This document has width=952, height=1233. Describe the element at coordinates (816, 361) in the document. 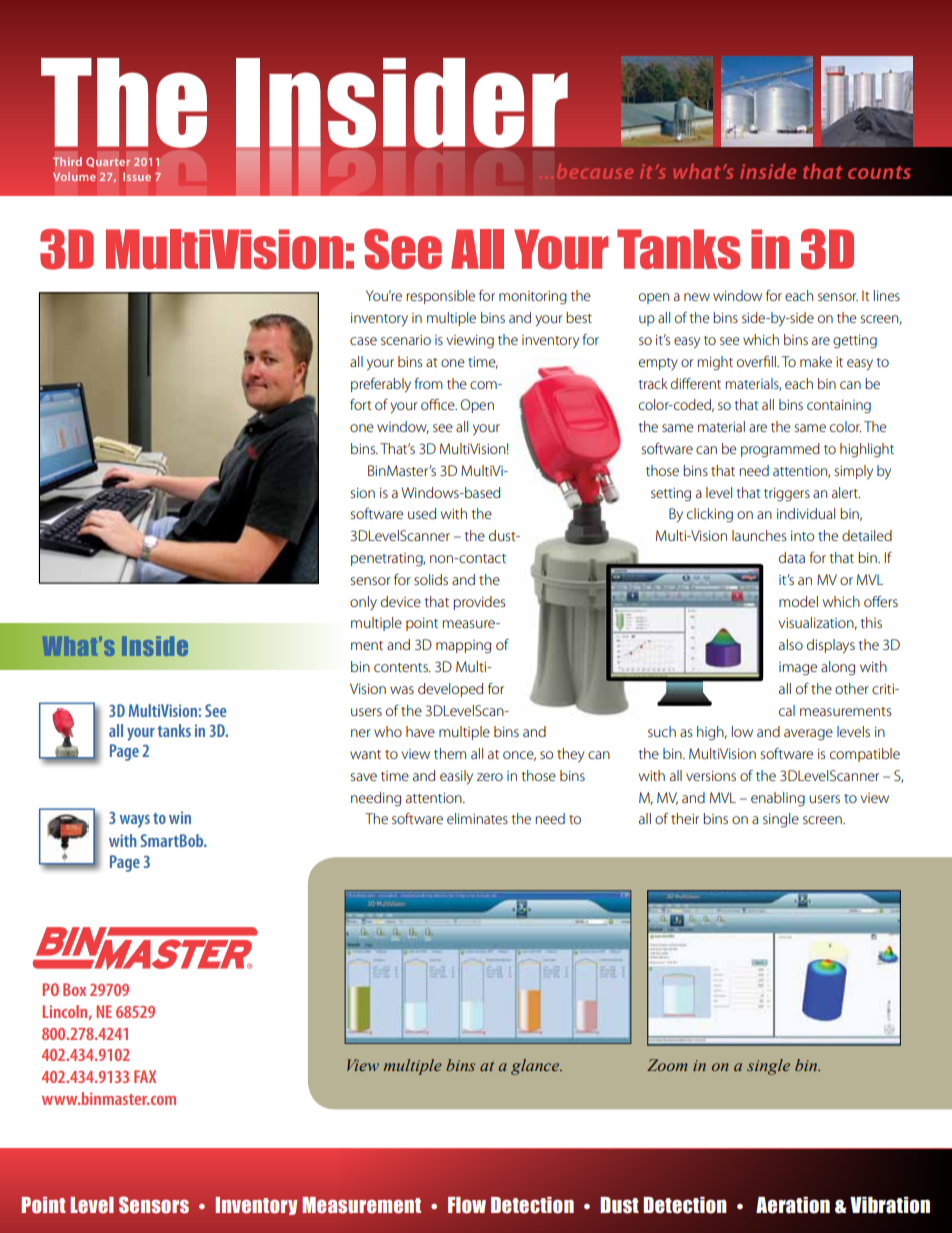

I see `make` at that location.
